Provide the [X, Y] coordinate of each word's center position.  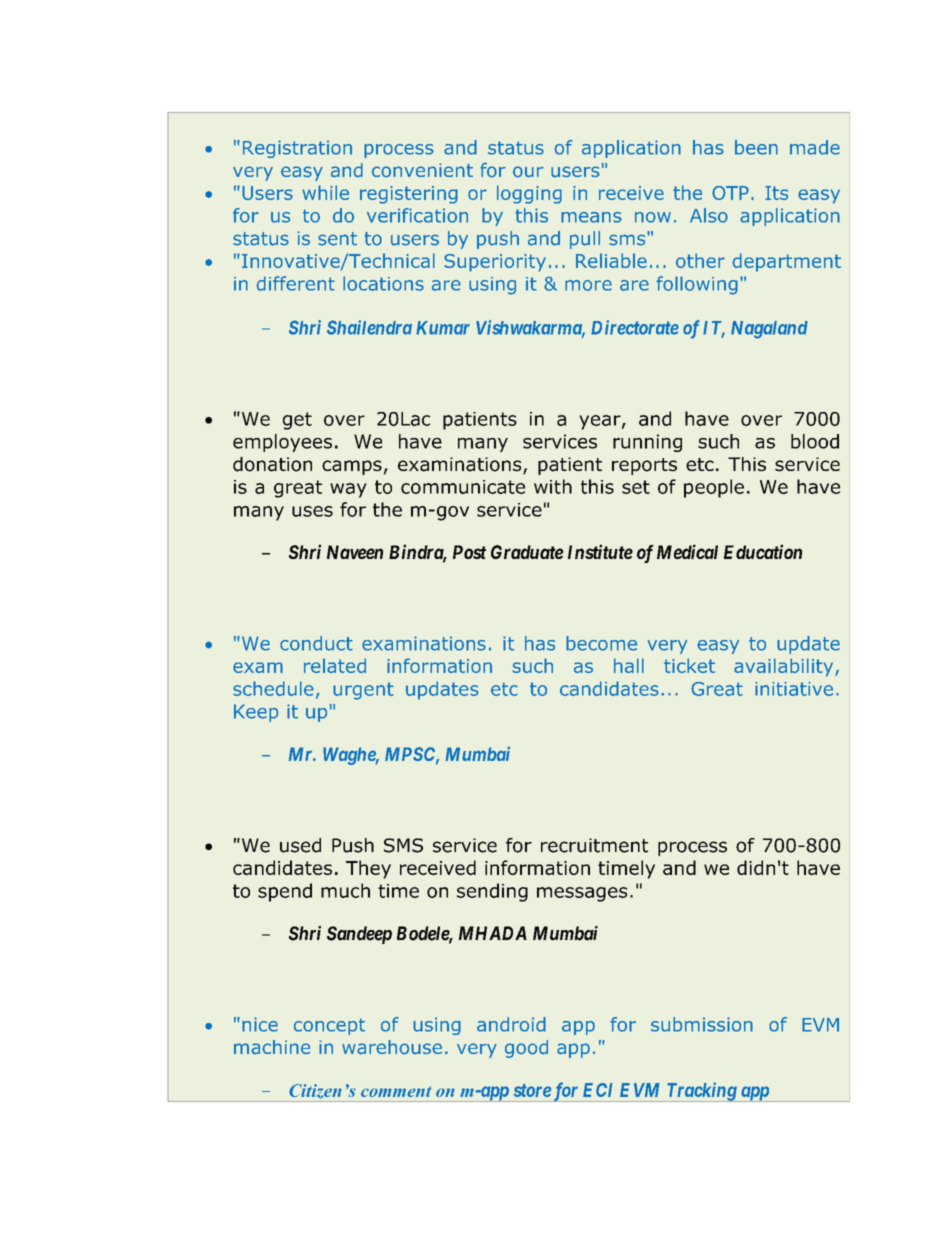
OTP [730, 193]
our [528, 172]
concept [329, 1026]
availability [785, 667]
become [601, 643]
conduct [316, 643]
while [325, 192]
